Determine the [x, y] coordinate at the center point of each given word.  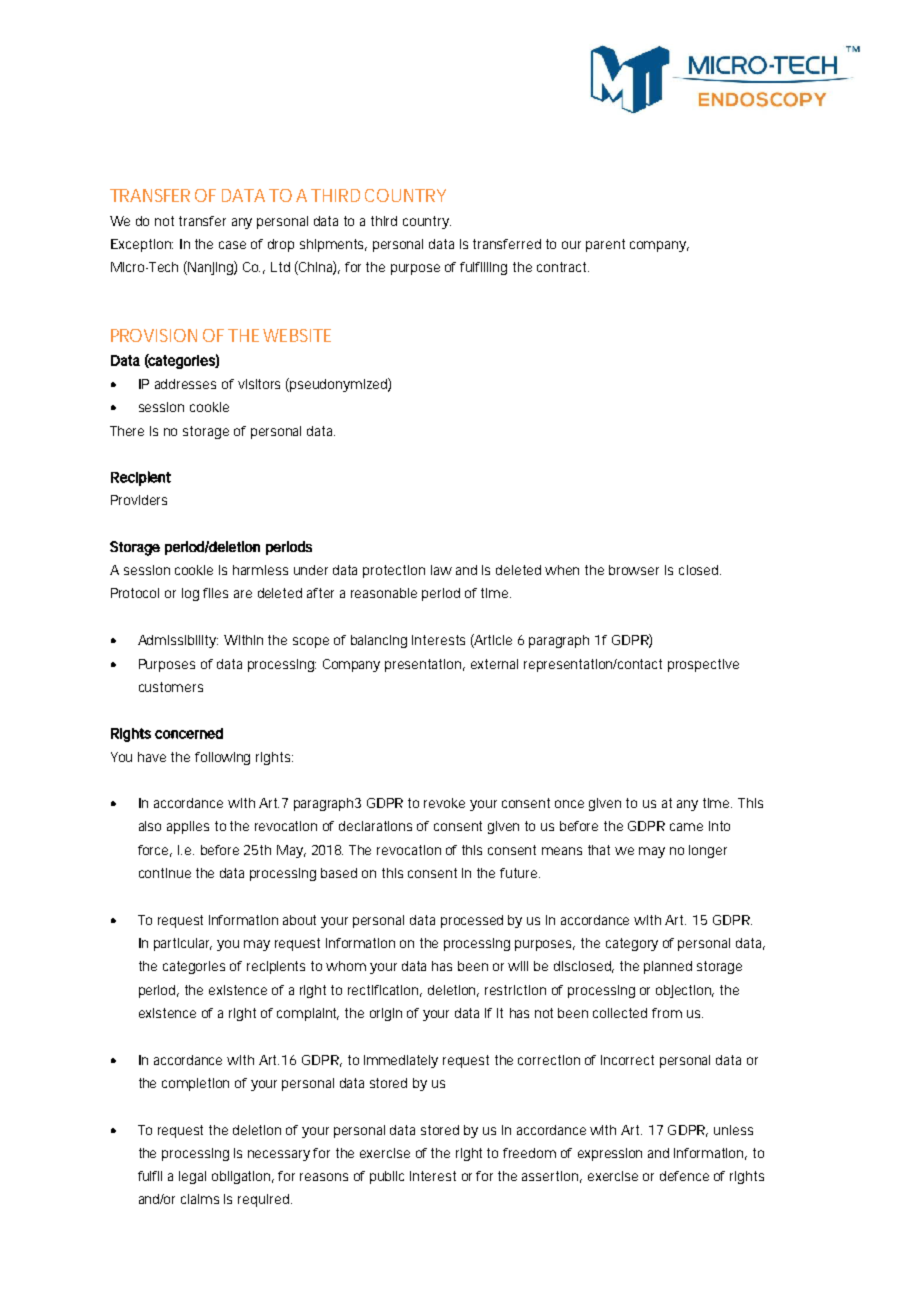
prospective [703, 665]
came [686, 827]
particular [183, 944]
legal [192, 1177]
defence [684, 1176]
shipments [333, 245]
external [494, 664]
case [232, 245]
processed [472, 921]
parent [605, 245]
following [222, 758]
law [441, 570]
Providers [139, 500]
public [387, 1177]
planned [668, 967]
